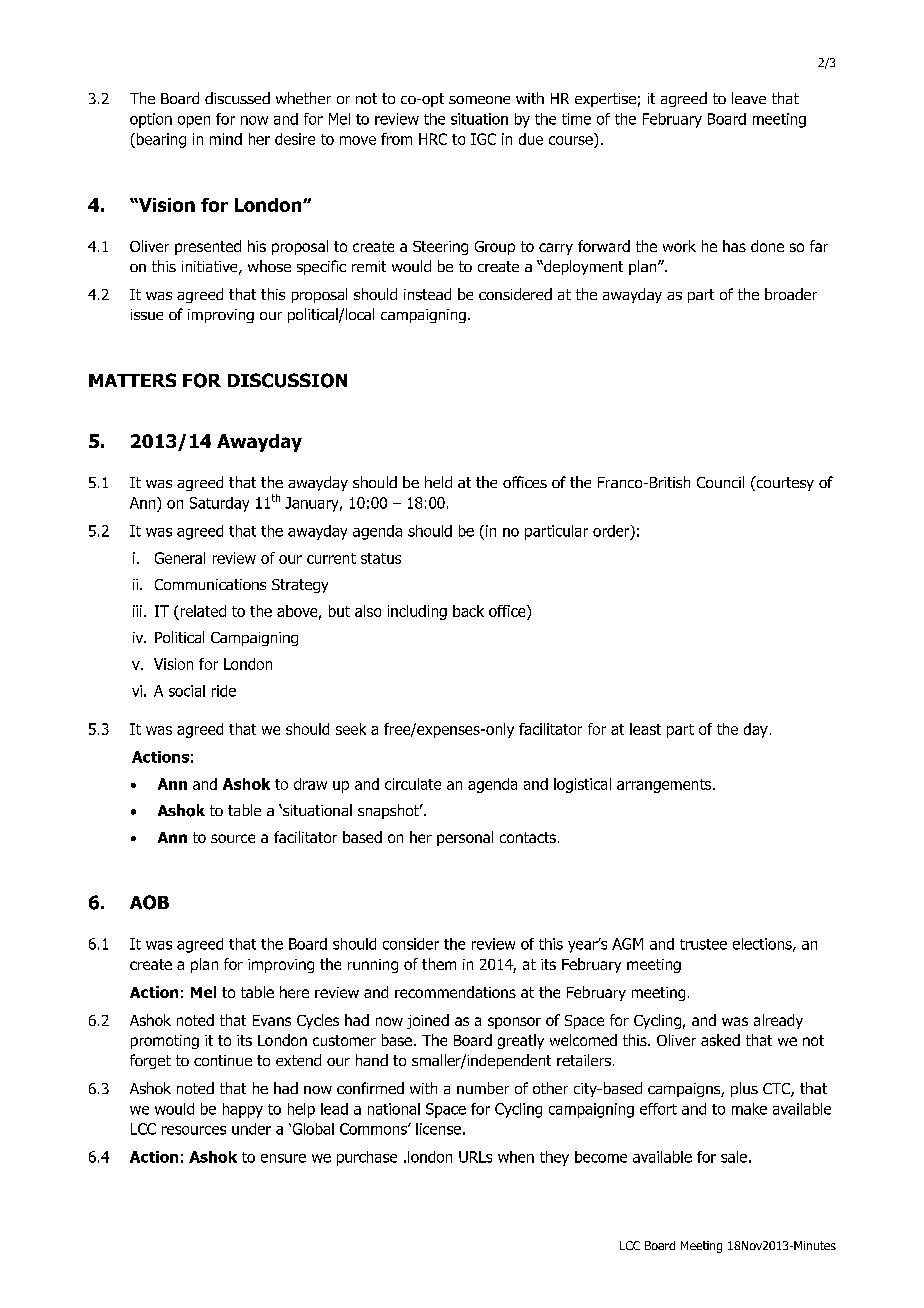 The height and width of the screenshot is (1308, 924). What do you see at coordinates (310, 784) in the screenshot?
I see `draw` at bounding box center [310, 784].
